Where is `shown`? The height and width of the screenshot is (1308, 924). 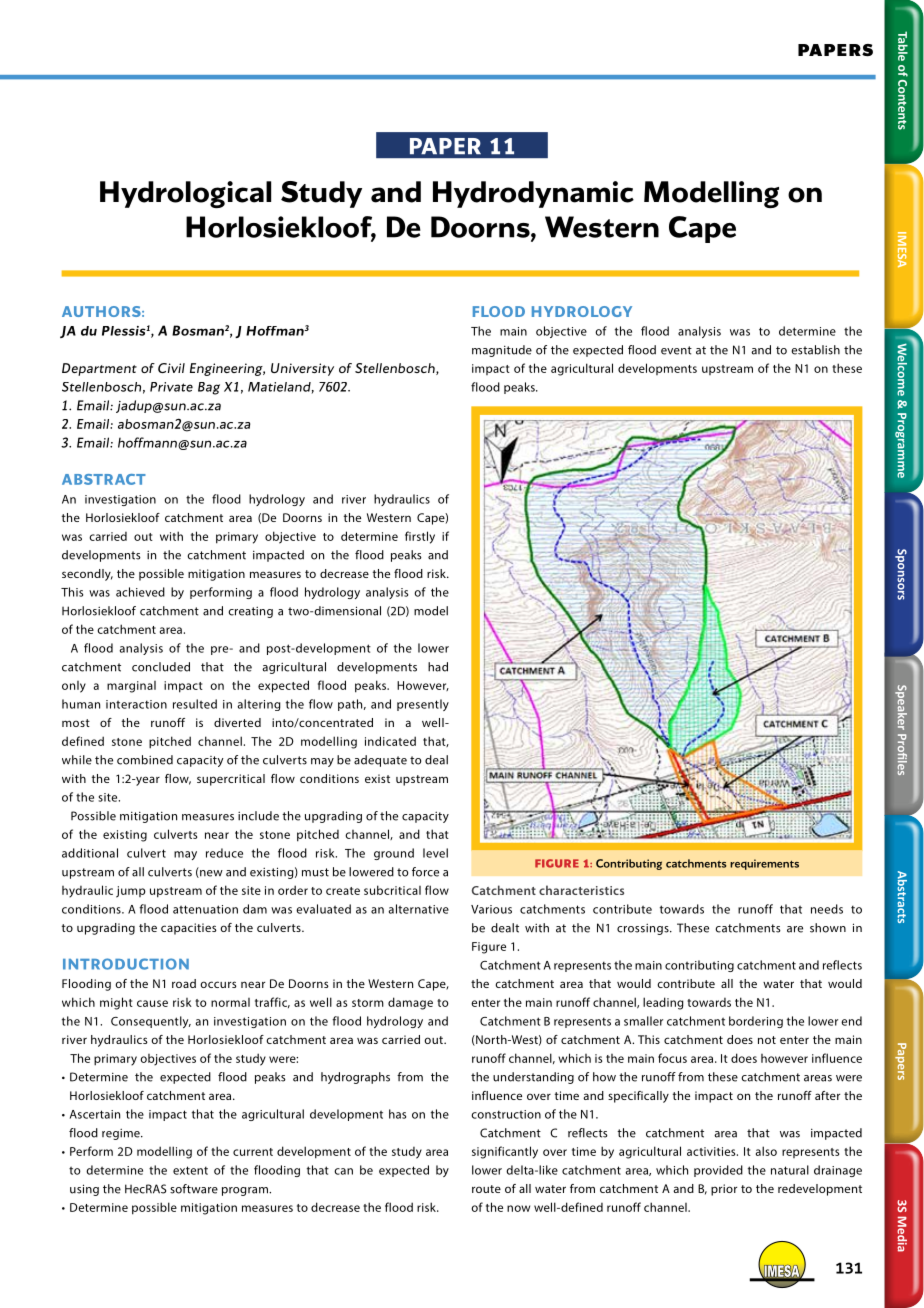 shown is located at coordinates (828, 928).
